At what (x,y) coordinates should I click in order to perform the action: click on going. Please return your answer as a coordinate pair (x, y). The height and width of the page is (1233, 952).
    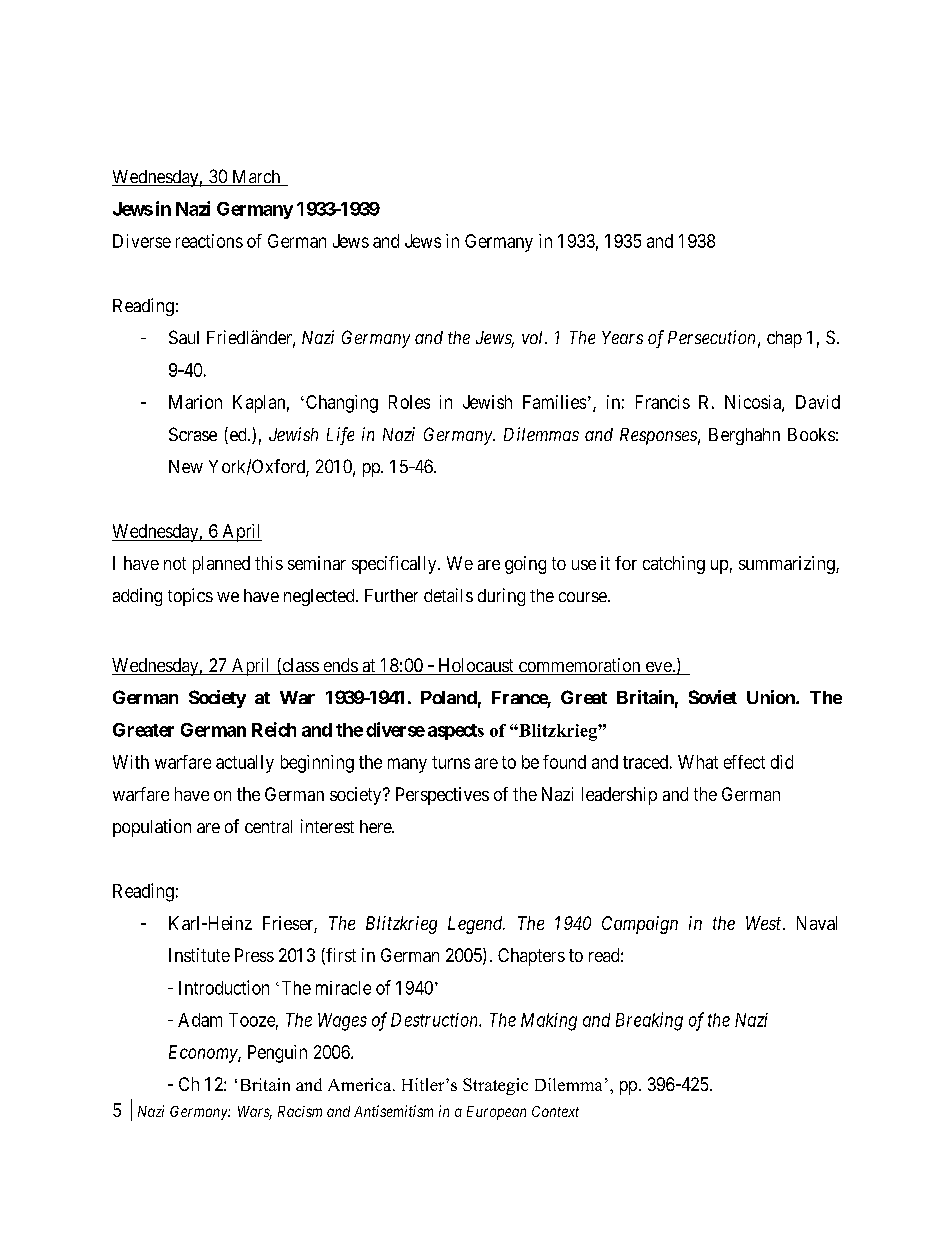
    Looking at the image, I should click on (525, 565).
